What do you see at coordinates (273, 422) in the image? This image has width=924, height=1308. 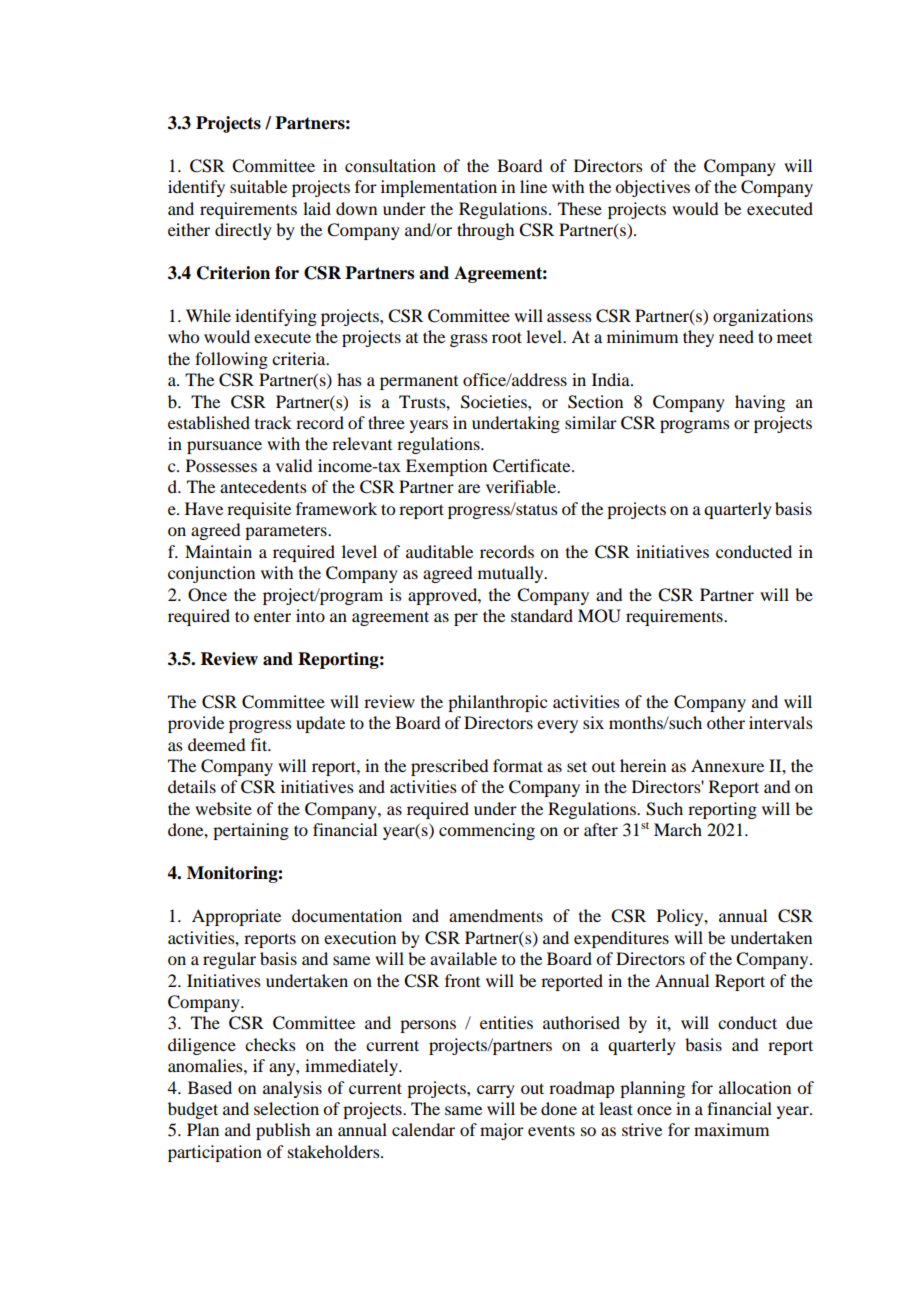 I see `track` at bounding box center [273, 422].
